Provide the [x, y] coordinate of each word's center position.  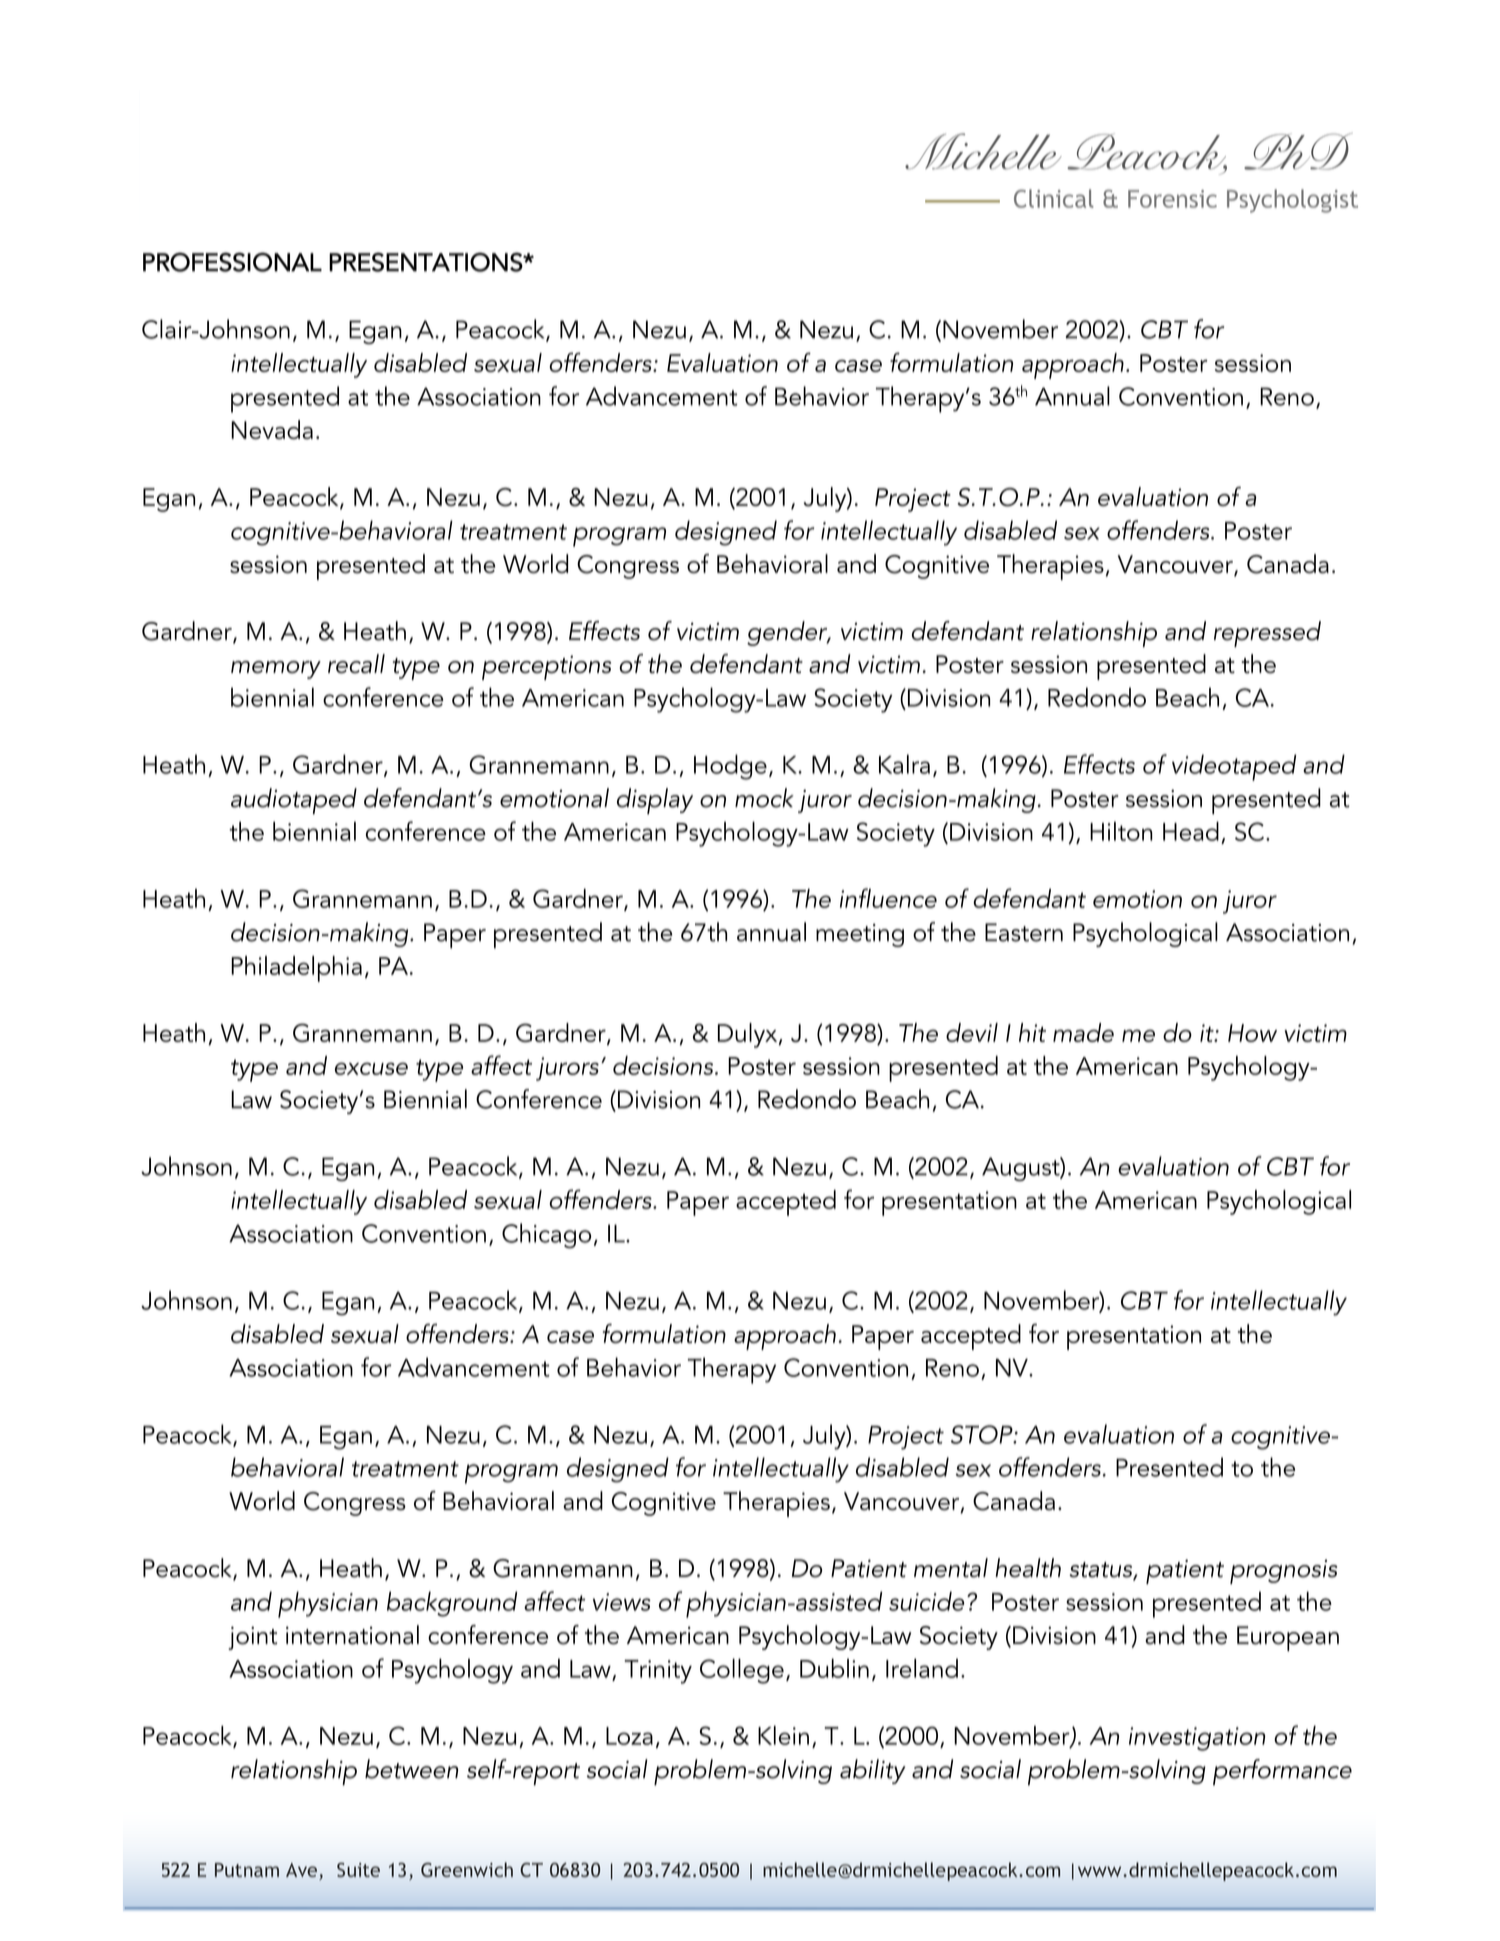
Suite [358, 1870]
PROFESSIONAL [232, 262]
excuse [371, 1068]
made [1083, 1032]
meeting [860, 935]
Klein [783, 1735]
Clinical [1054, 198]
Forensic [1172, 199]
